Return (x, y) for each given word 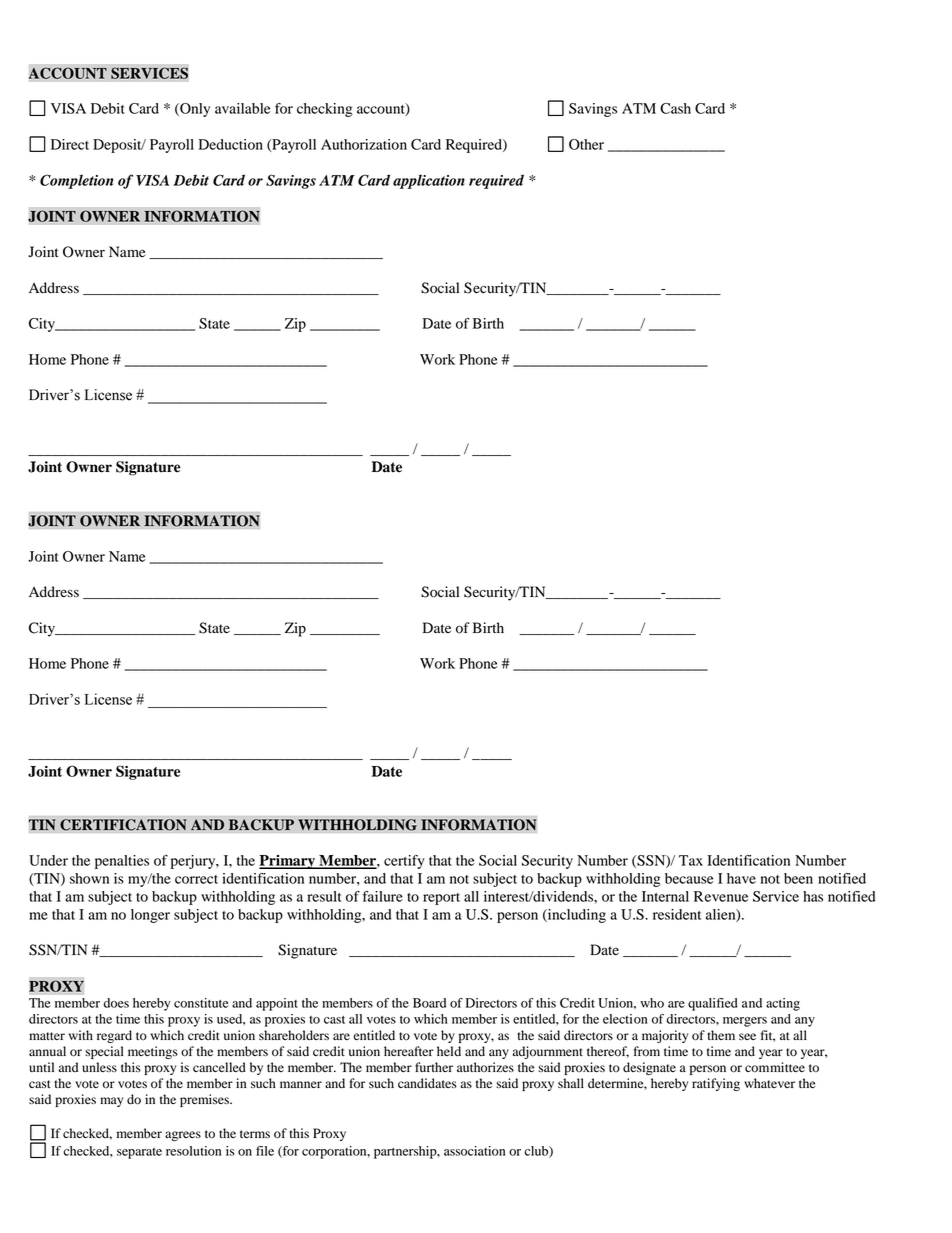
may (111, 1102)
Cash (675, 108)
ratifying (716, 1084)
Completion (77, 181)
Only (194, 110)
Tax (691, 860)
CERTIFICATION (123, 825)
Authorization (364, 144)
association (474, 1151)
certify (404, 862)
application (429, 181)
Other (586, 144)
